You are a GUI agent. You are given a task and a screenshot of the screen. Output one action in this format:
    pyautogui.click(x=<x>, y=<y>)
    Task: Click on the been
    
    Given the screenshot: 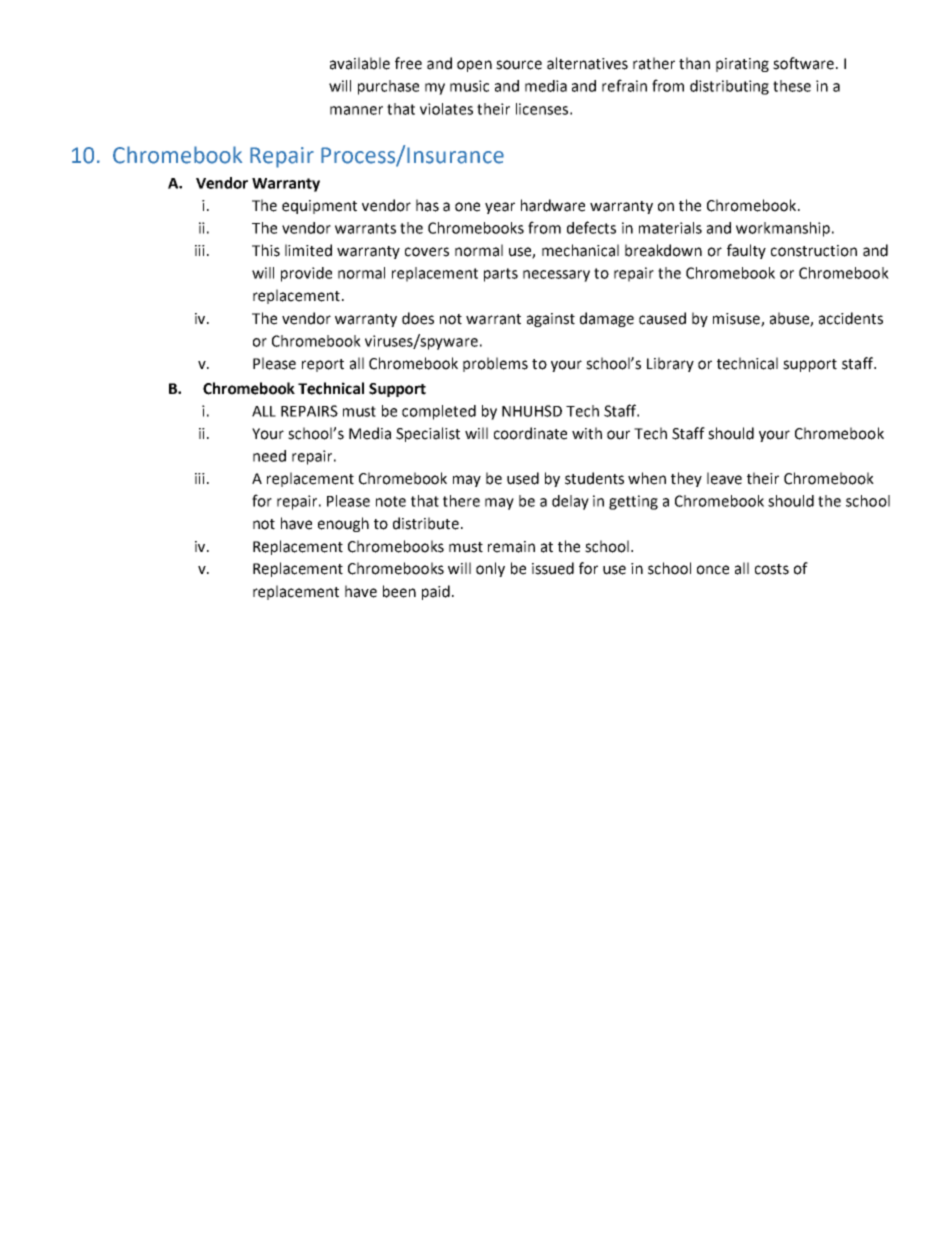 What is the action you would take?
    pyautogui.click(x=399, y=591)
